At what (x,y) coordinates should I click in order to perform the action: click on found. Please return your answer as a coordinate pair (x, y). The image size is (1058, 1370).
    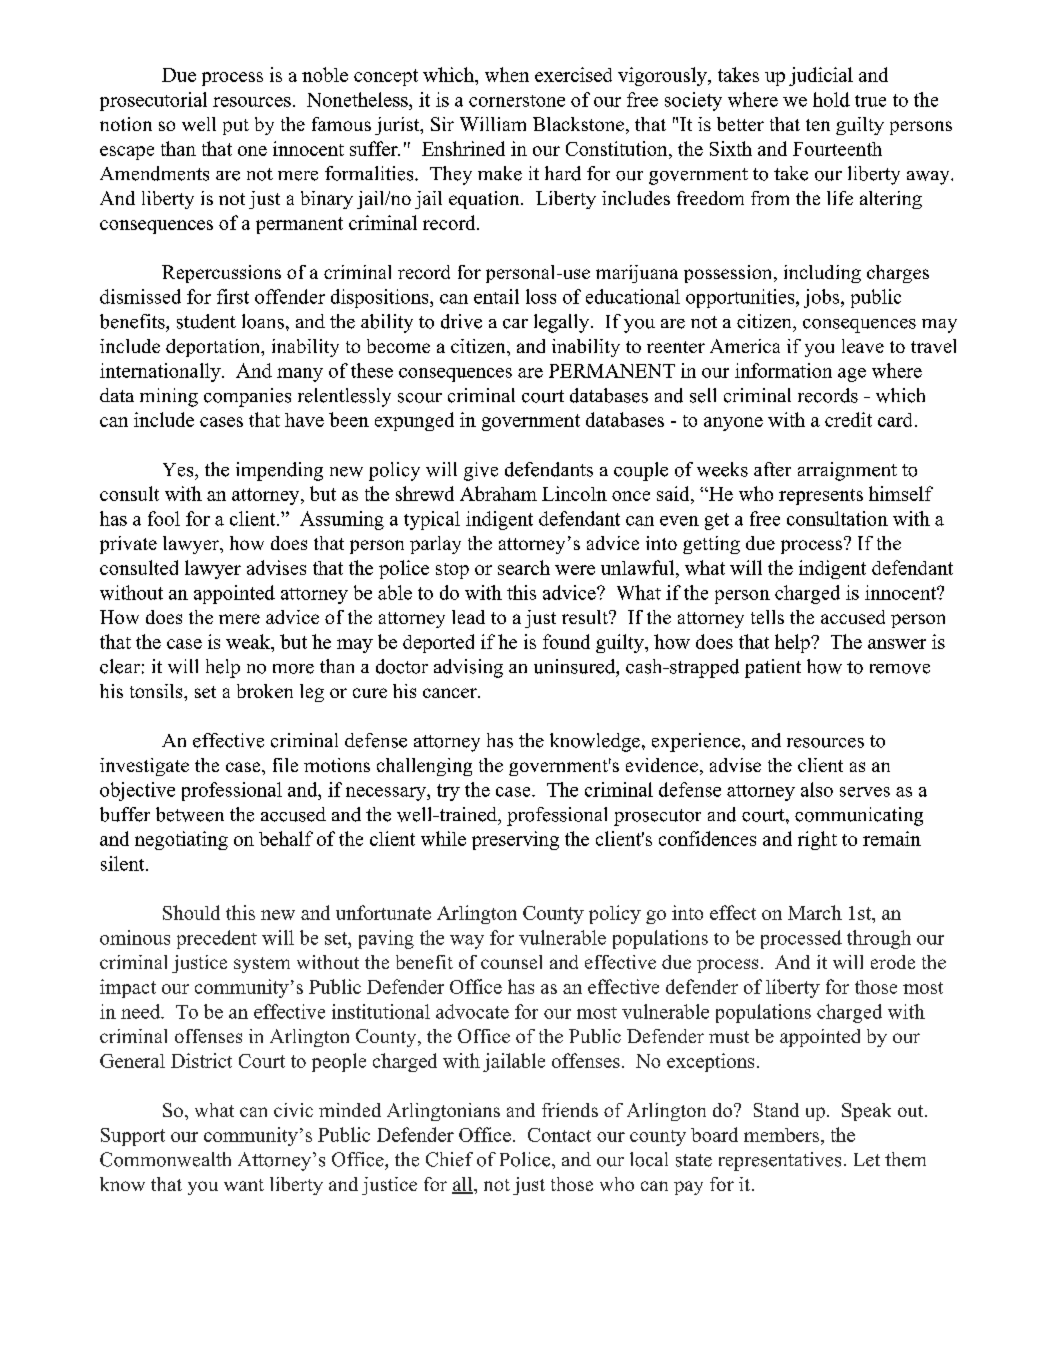
    Looking at the image, I should click on (566, 641).
